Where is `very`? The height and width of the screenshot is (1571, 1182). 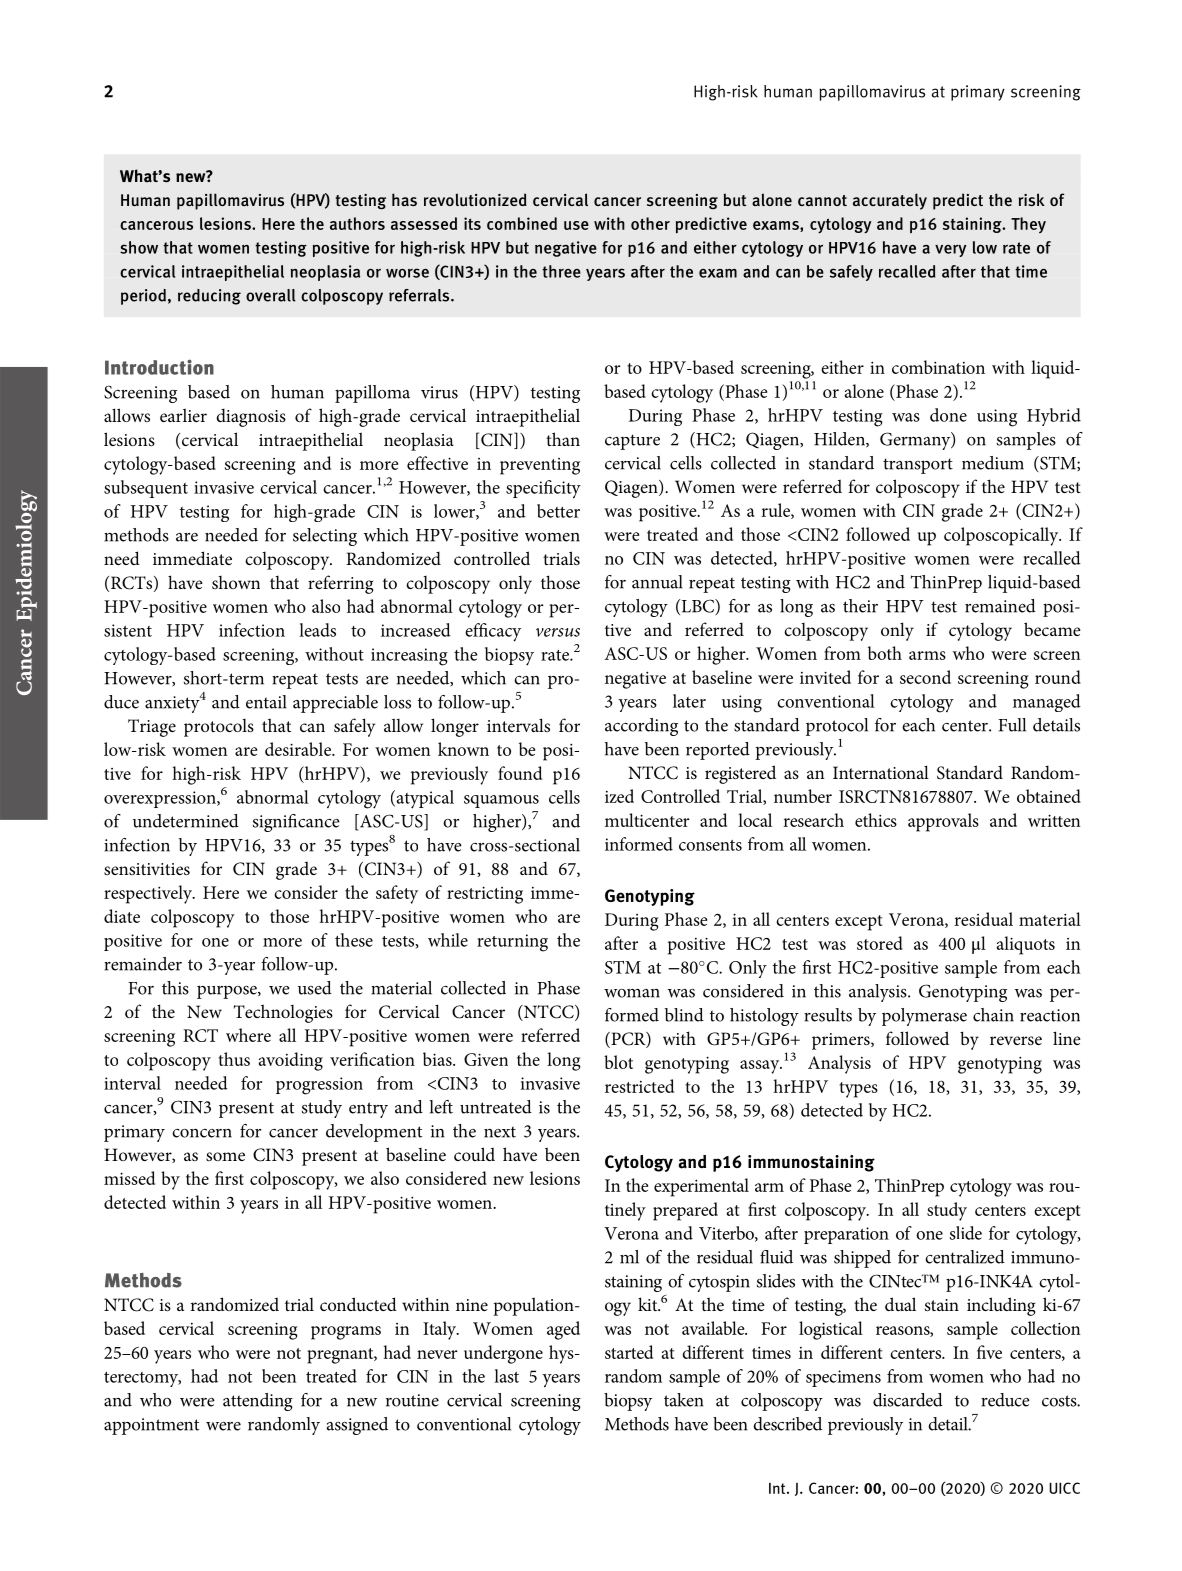 very is located at coordinates (951, 250).
